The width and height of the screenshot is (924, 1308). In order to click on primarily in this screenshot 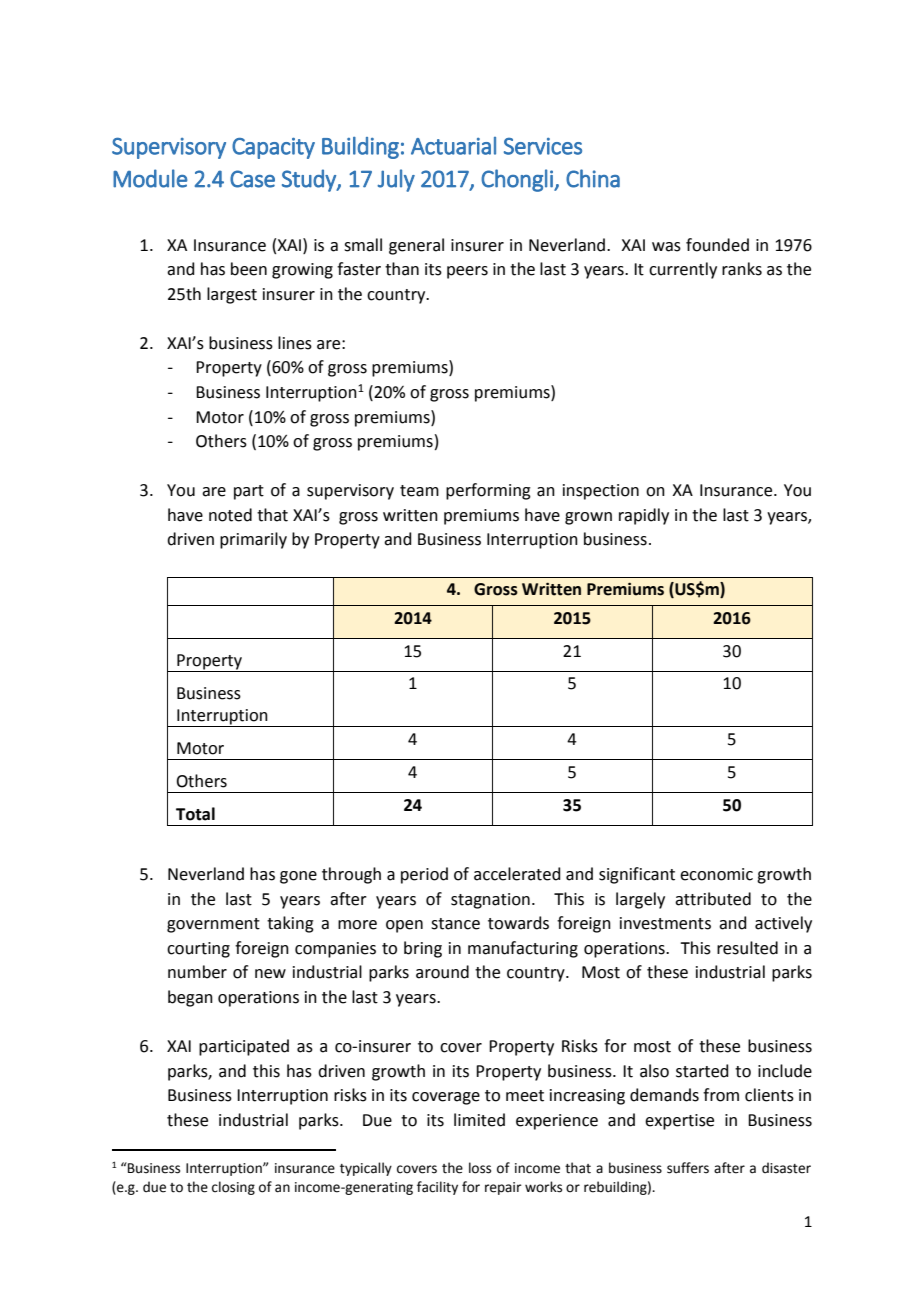, I will do `click(253, 540)`.
